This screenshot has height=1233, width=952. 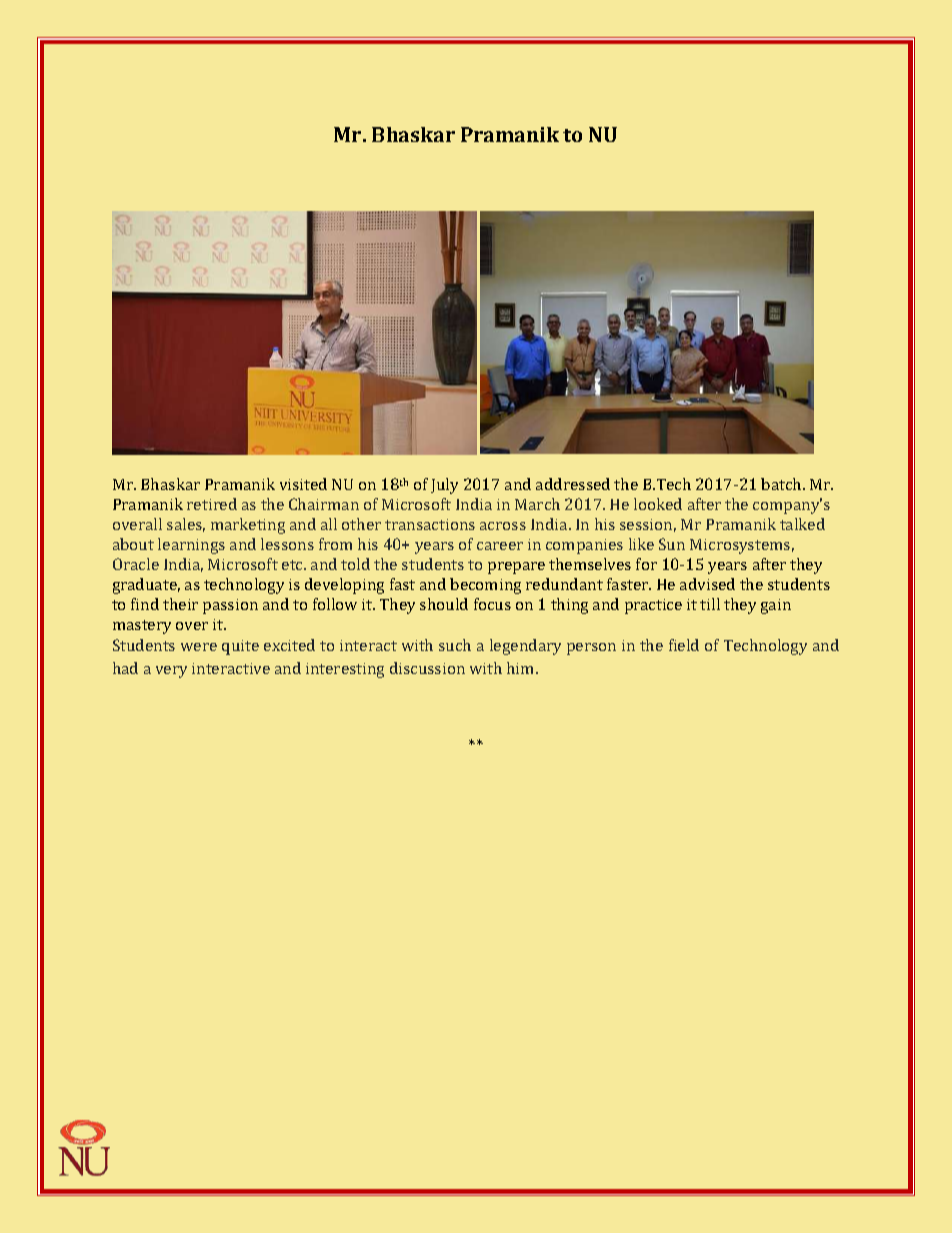 I want to click on advised, so click(x=707, y=584).
